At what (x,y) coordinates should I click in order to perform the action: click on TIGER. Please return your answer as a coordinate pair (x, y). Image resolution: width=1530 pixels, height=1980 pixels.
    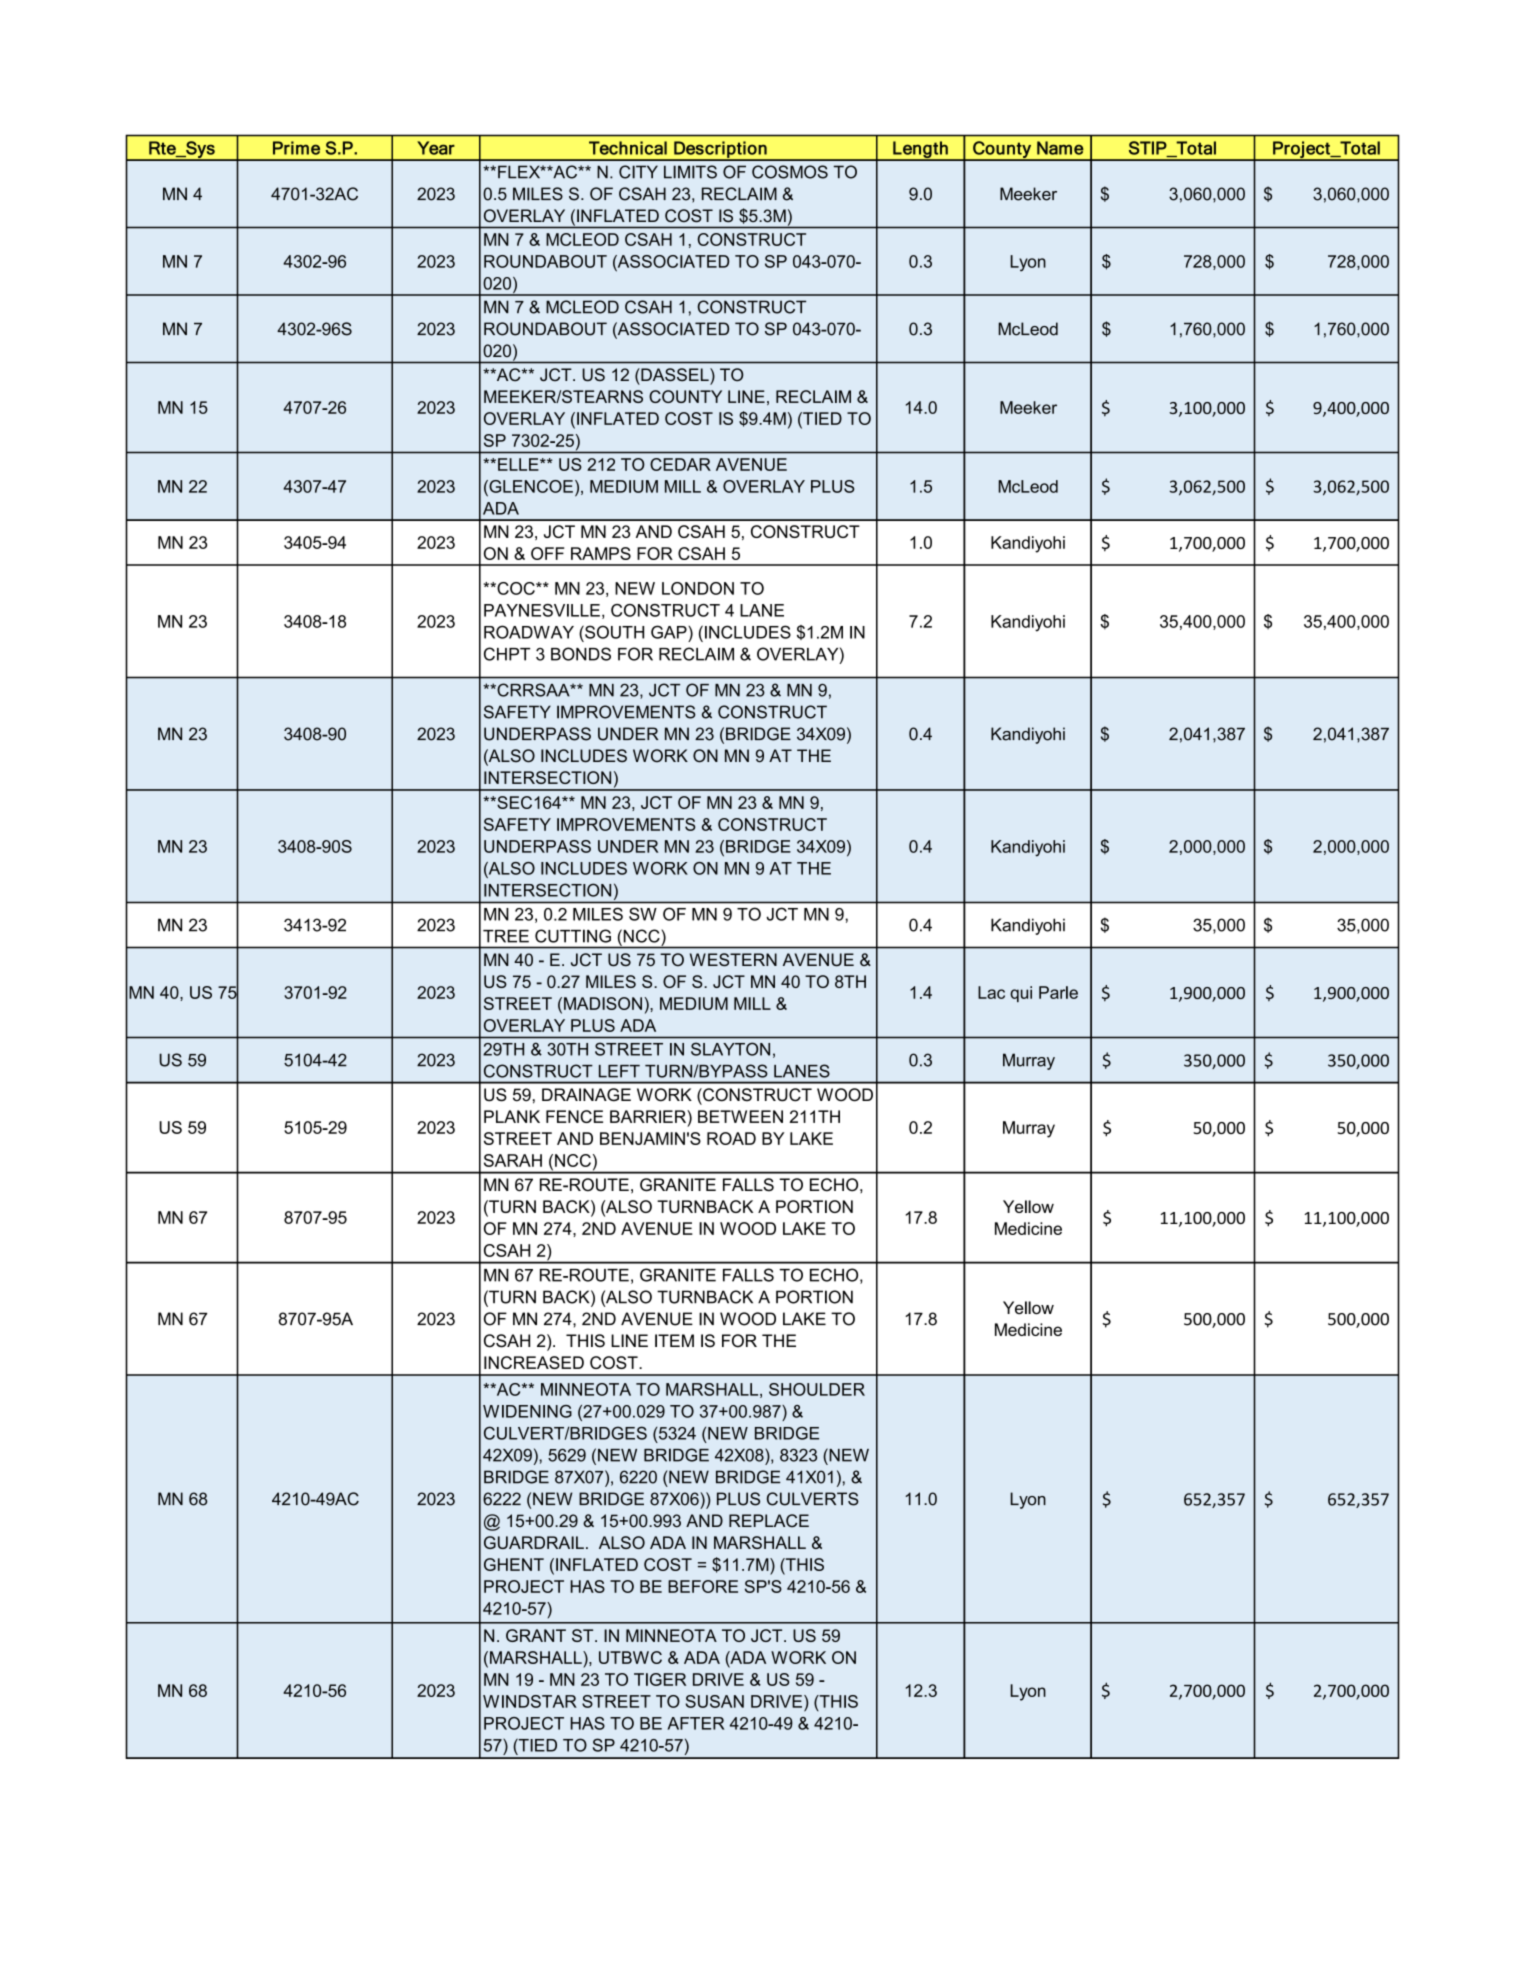
    Looking at the image, I should click on (660, 1679).
